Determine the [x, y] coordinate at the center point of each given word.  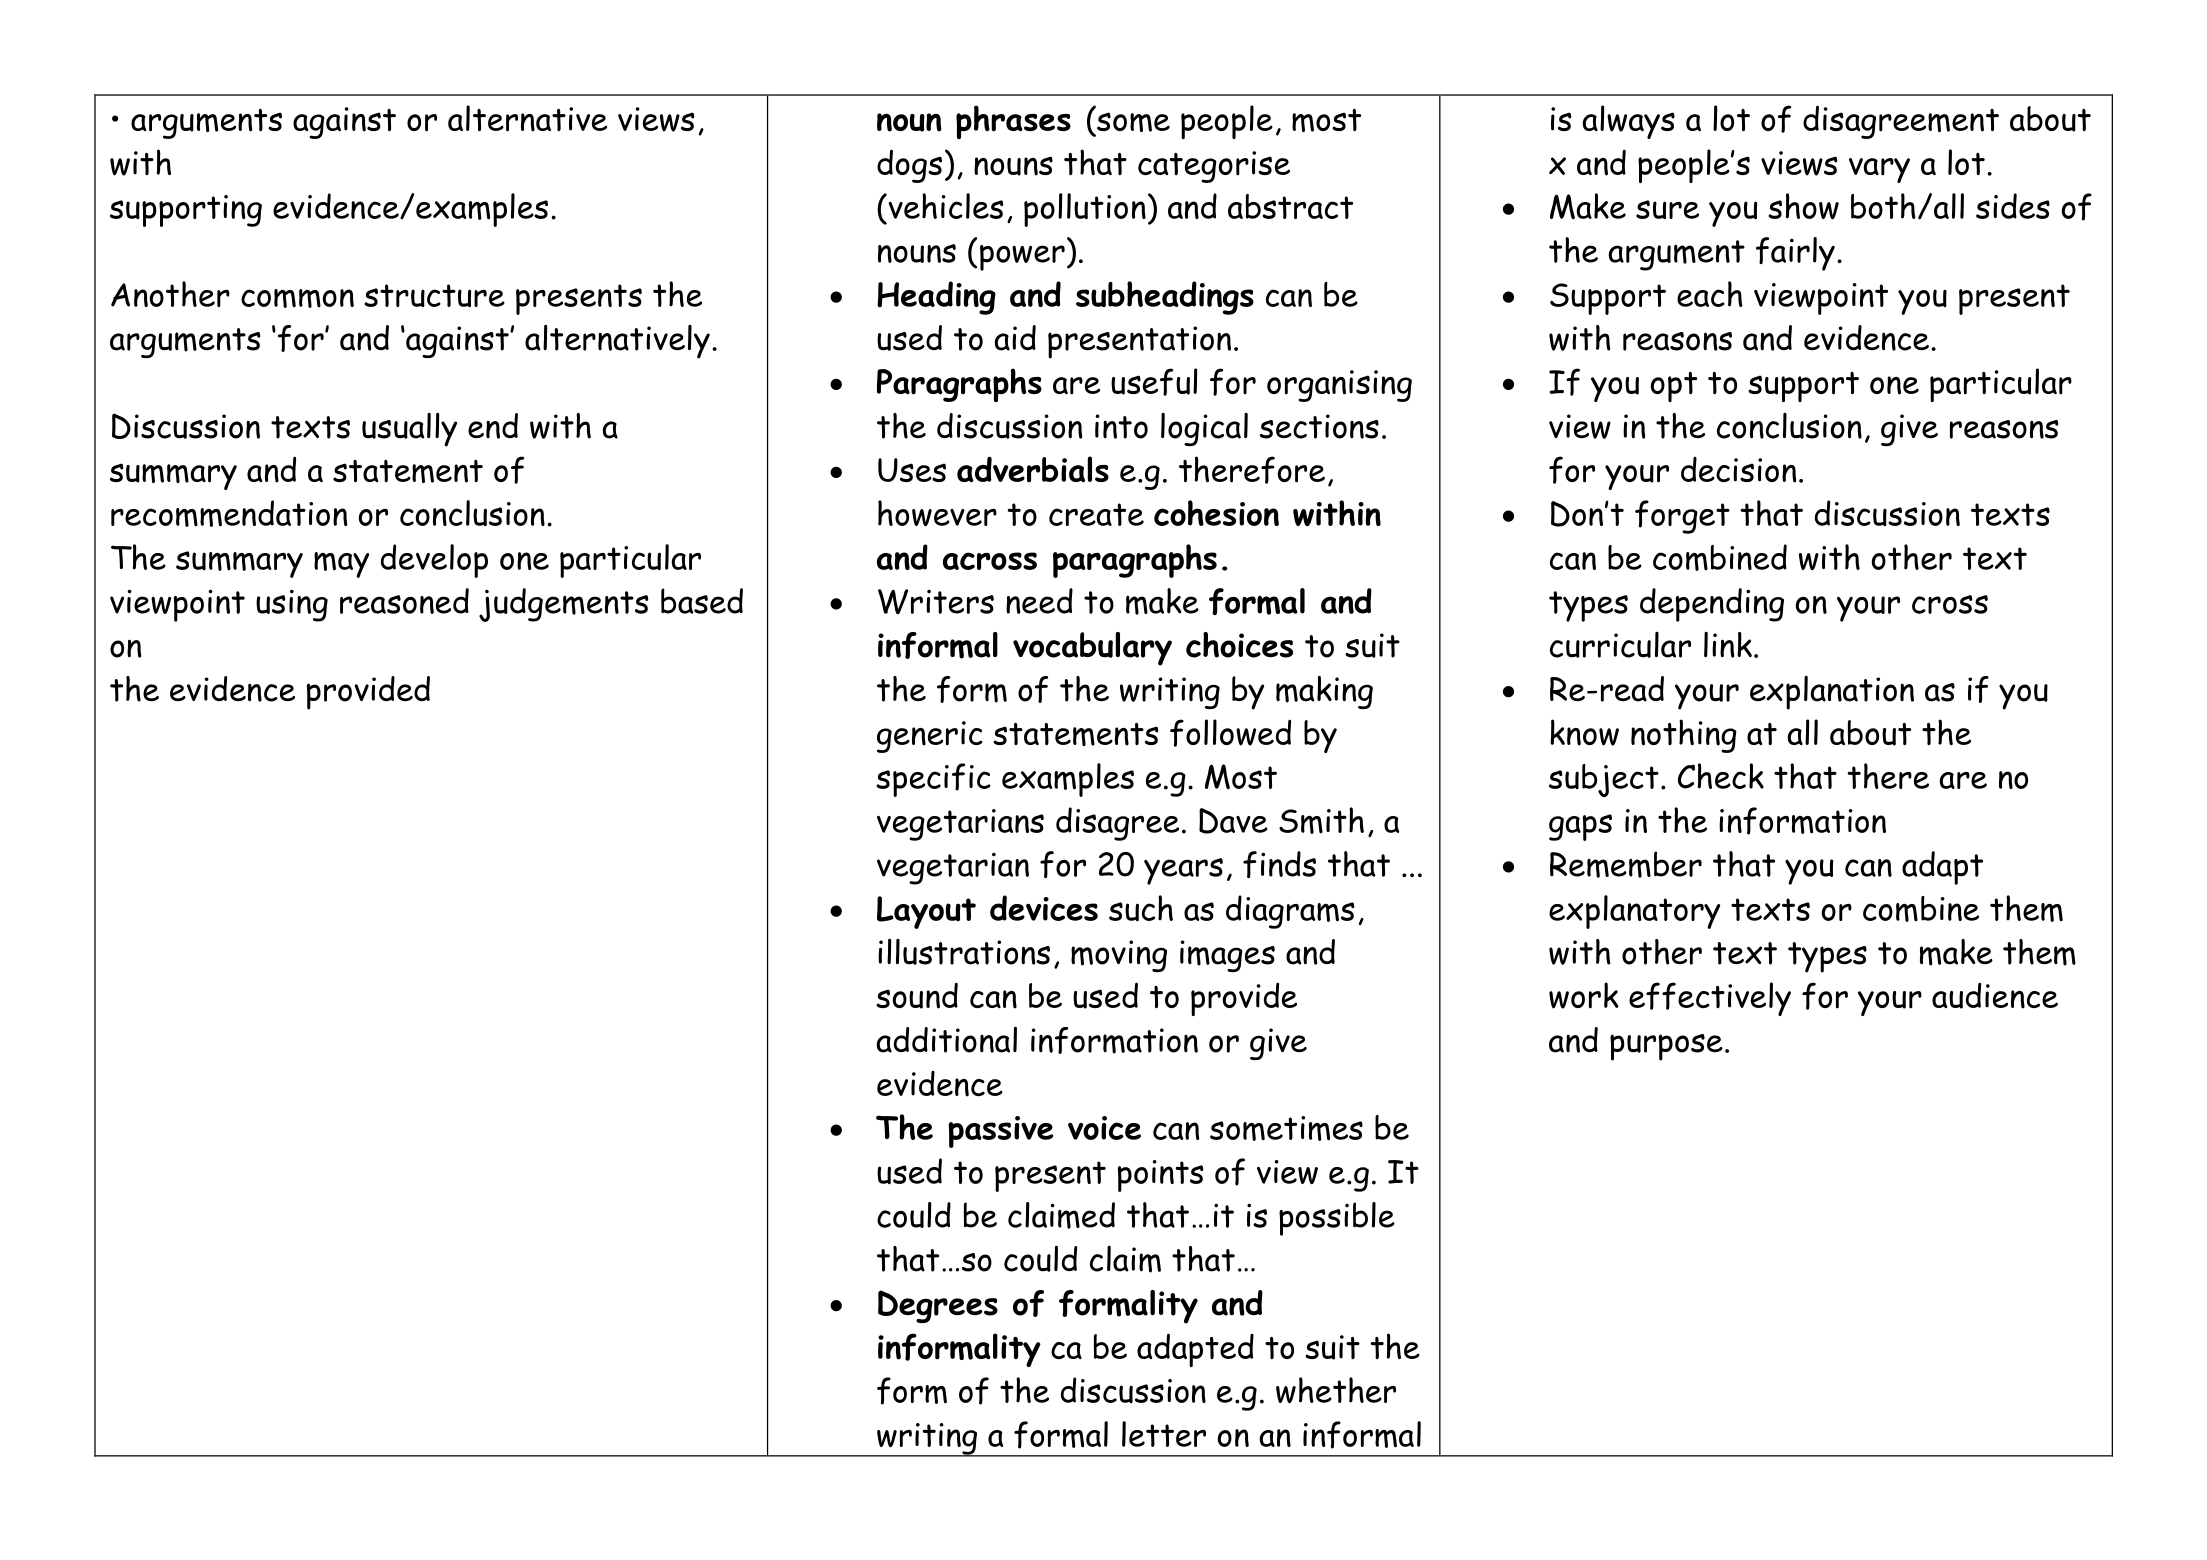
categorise [1214, 167]
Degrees [938, 1306]
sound [917, 995]
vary [1879, 170]
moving [1119, 956]
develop [434, 561]
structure [434, 296]
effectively [1710, 999]
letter [1164, 1434]
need [1039, 601]
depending [1712, 605]
